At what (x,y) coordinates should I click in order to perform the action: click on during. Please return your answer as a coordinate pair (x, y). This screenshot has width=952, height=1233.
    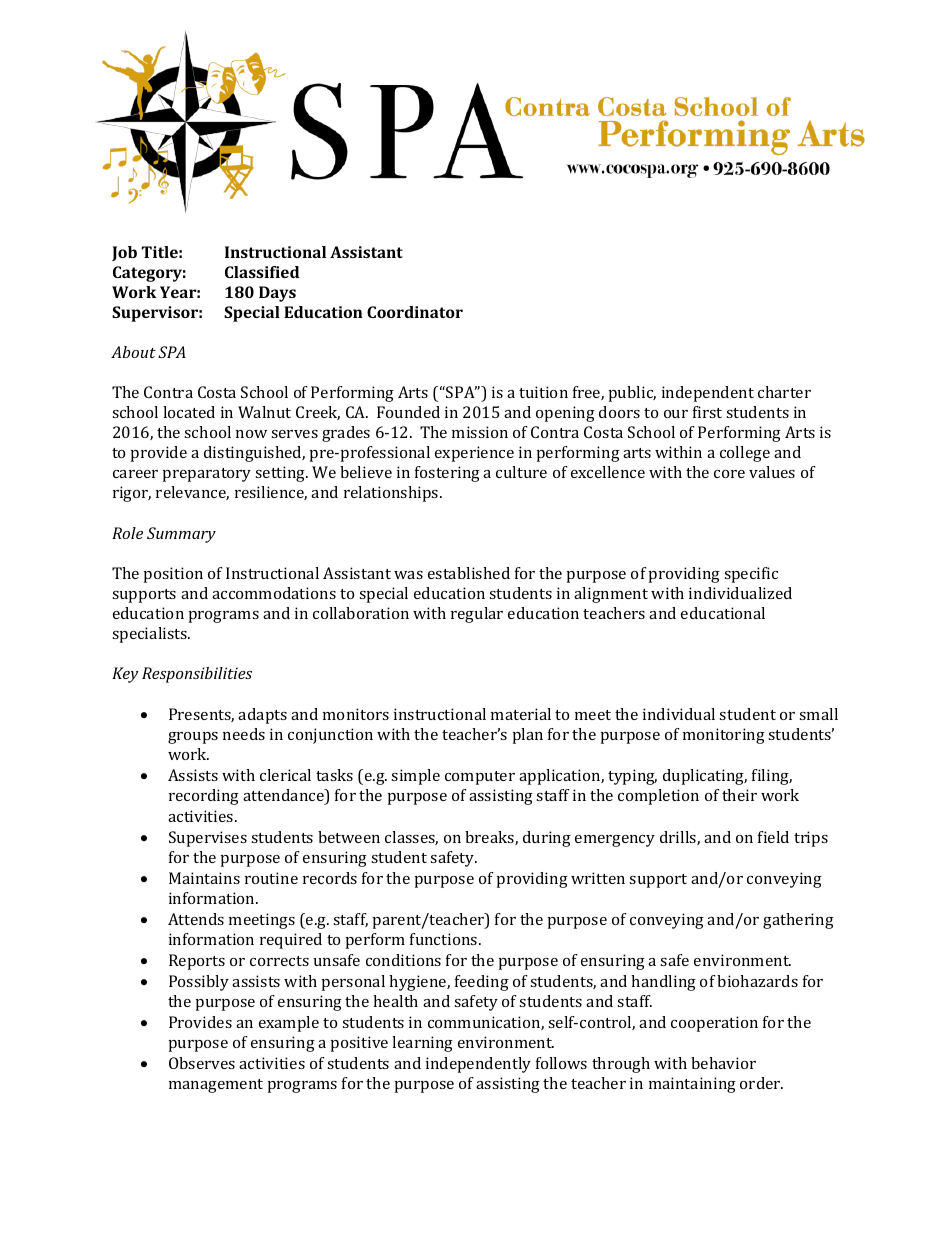
    Looking at the image, I should click on (547, 839).
